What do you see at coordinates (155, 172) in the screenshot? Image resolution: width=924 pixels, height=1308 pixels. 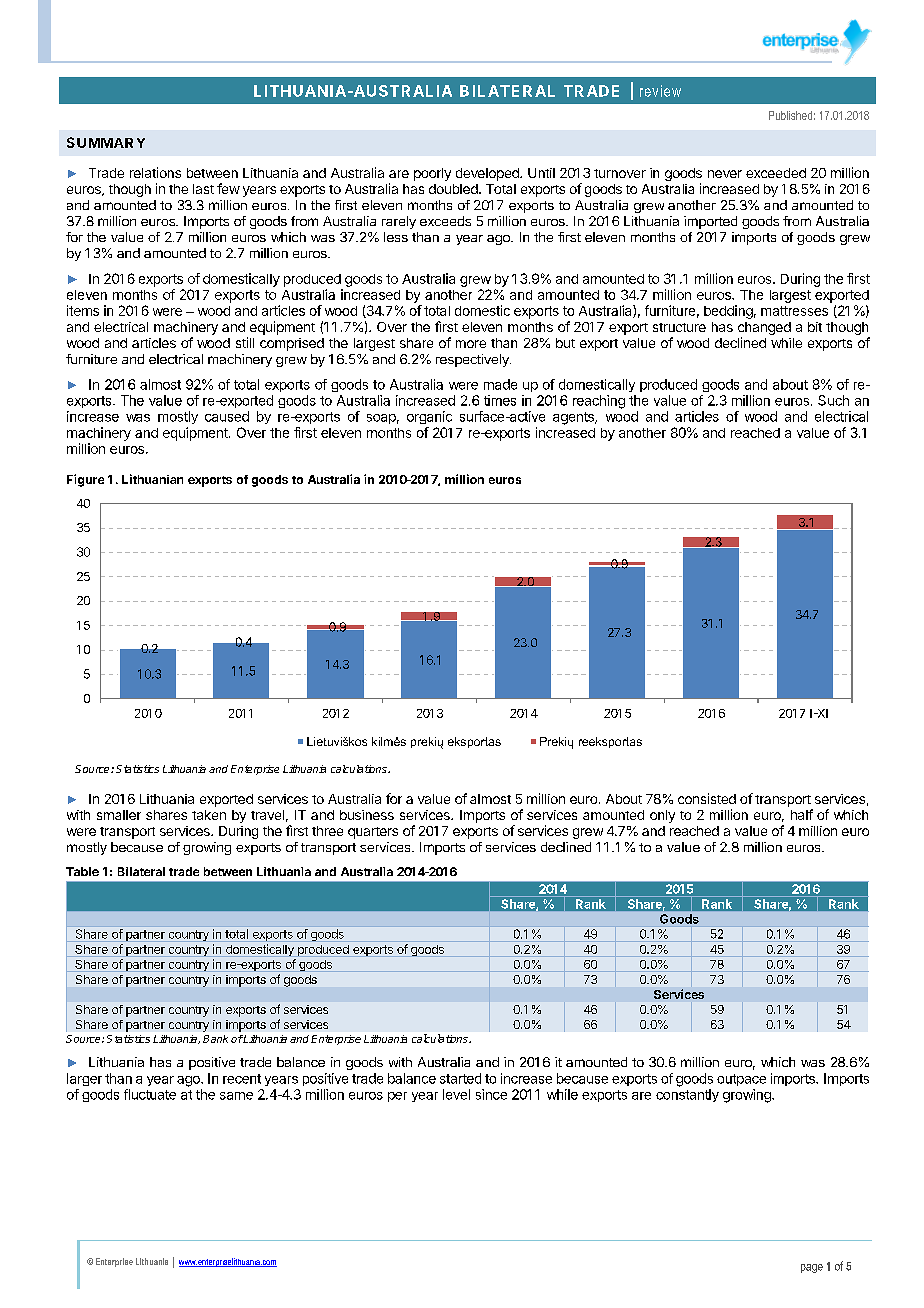 I see `relations` at bounding box center [155, 172].
